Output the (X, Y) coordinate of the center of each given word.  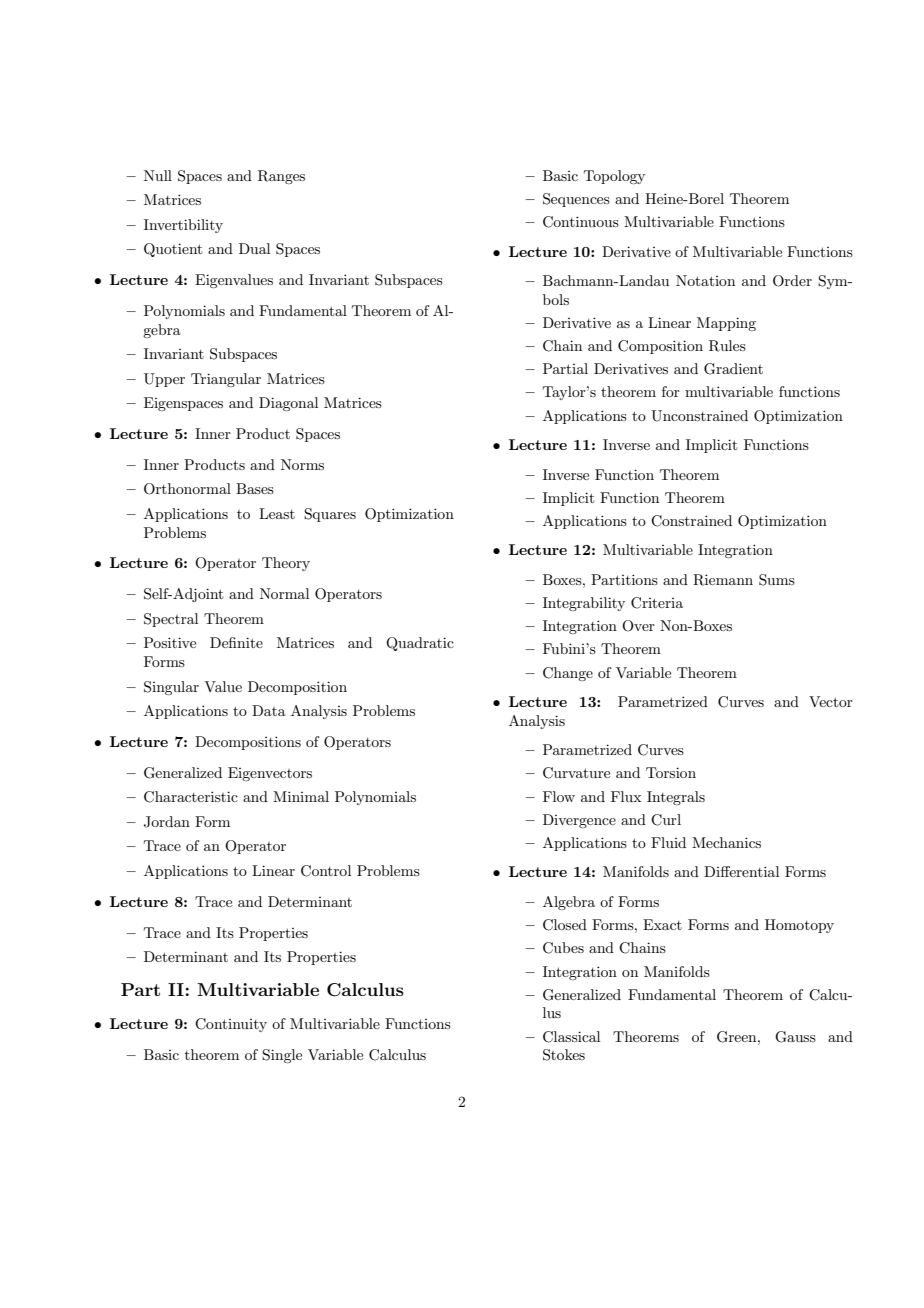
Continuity (231, 1025)
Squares (330, 515)
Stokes (564, 1055)
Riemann (723, 580)
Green (738, 1037)
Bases (255, 488)
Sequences (576, 200)
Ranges (281, 177)
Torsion (671, 772)
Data (269, 710)
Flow (559, 796)
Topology (614, 177)
